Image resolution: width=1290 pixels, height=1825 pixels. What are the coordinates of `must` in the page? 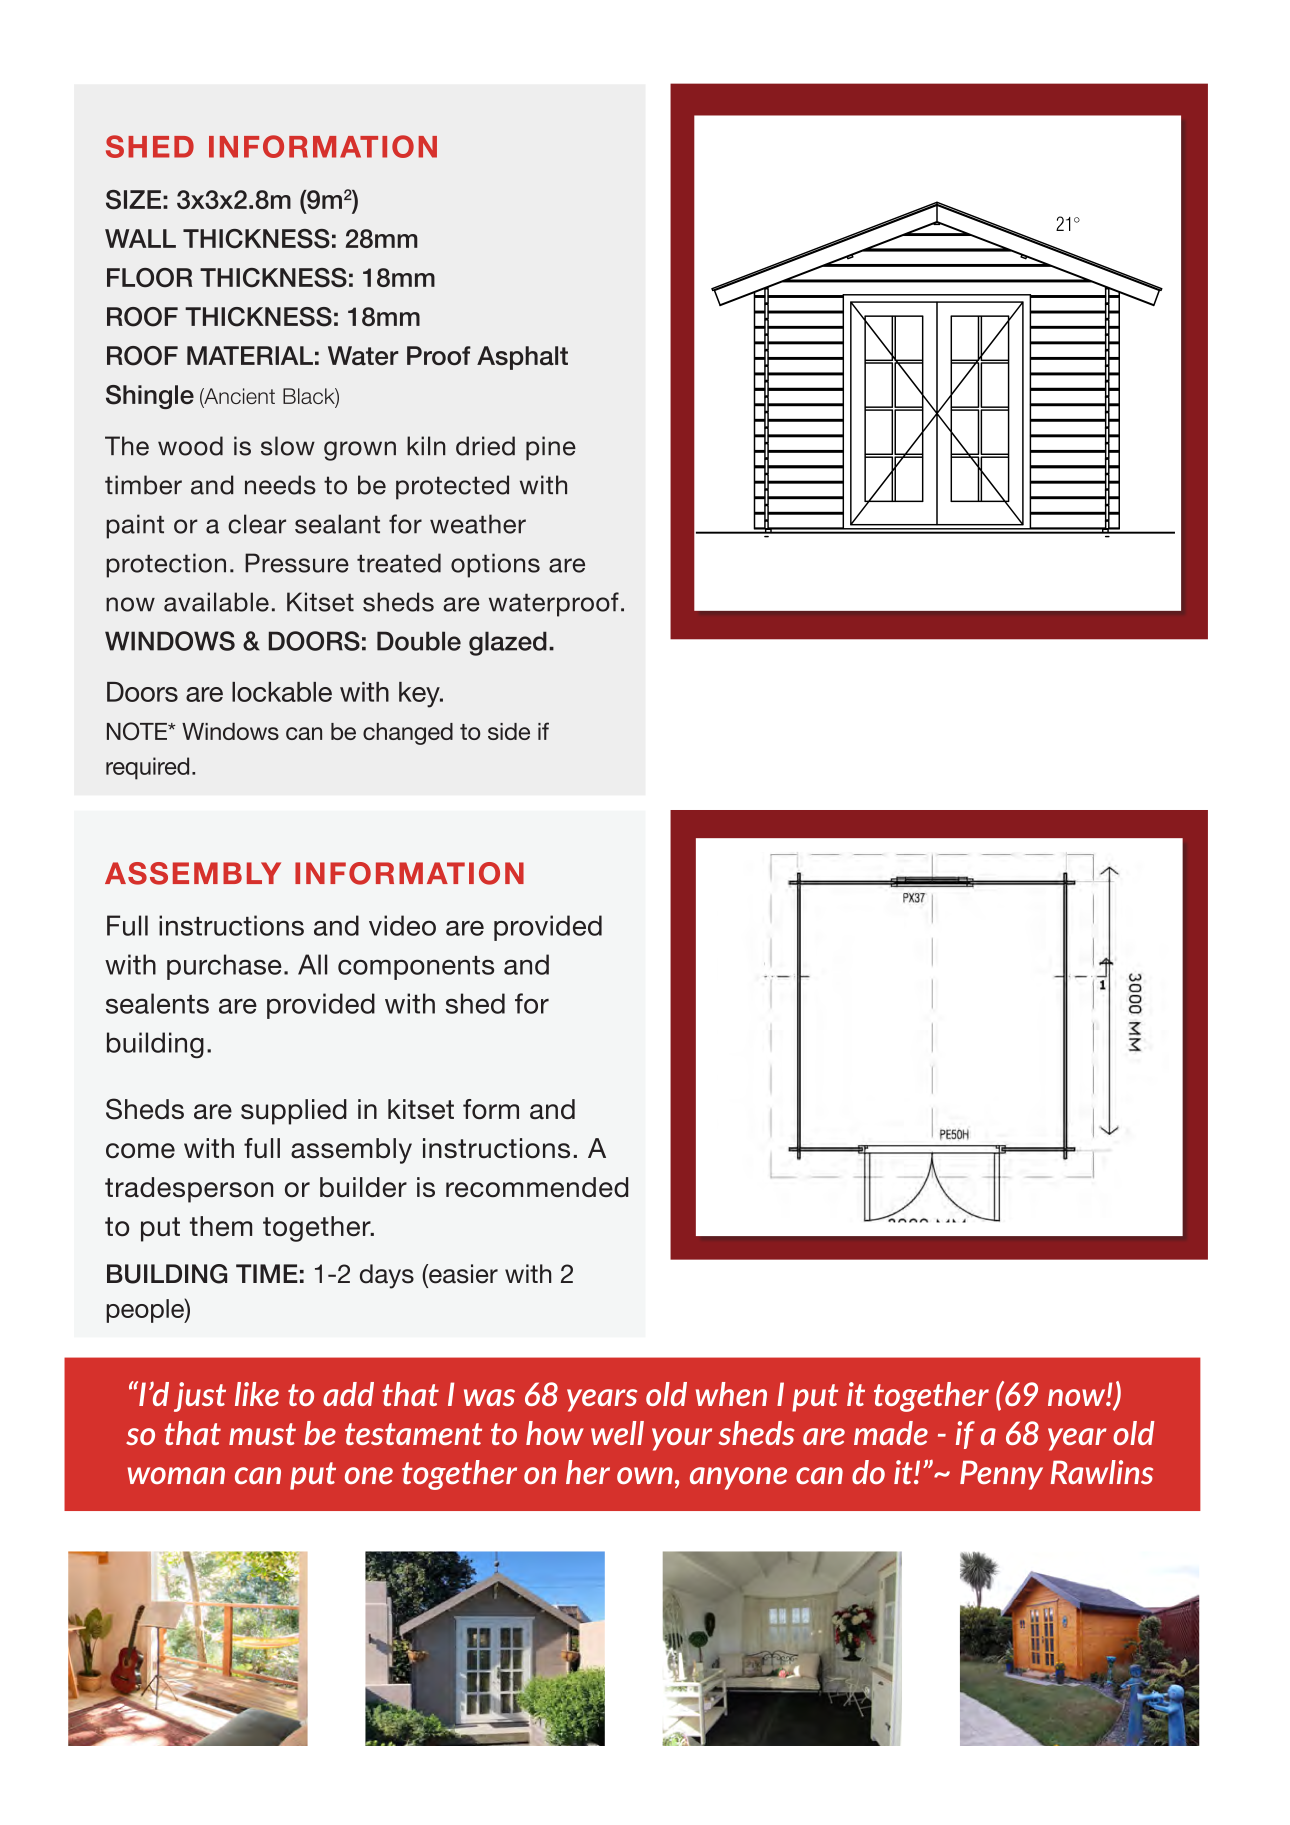 It's located at (262, 1434).
